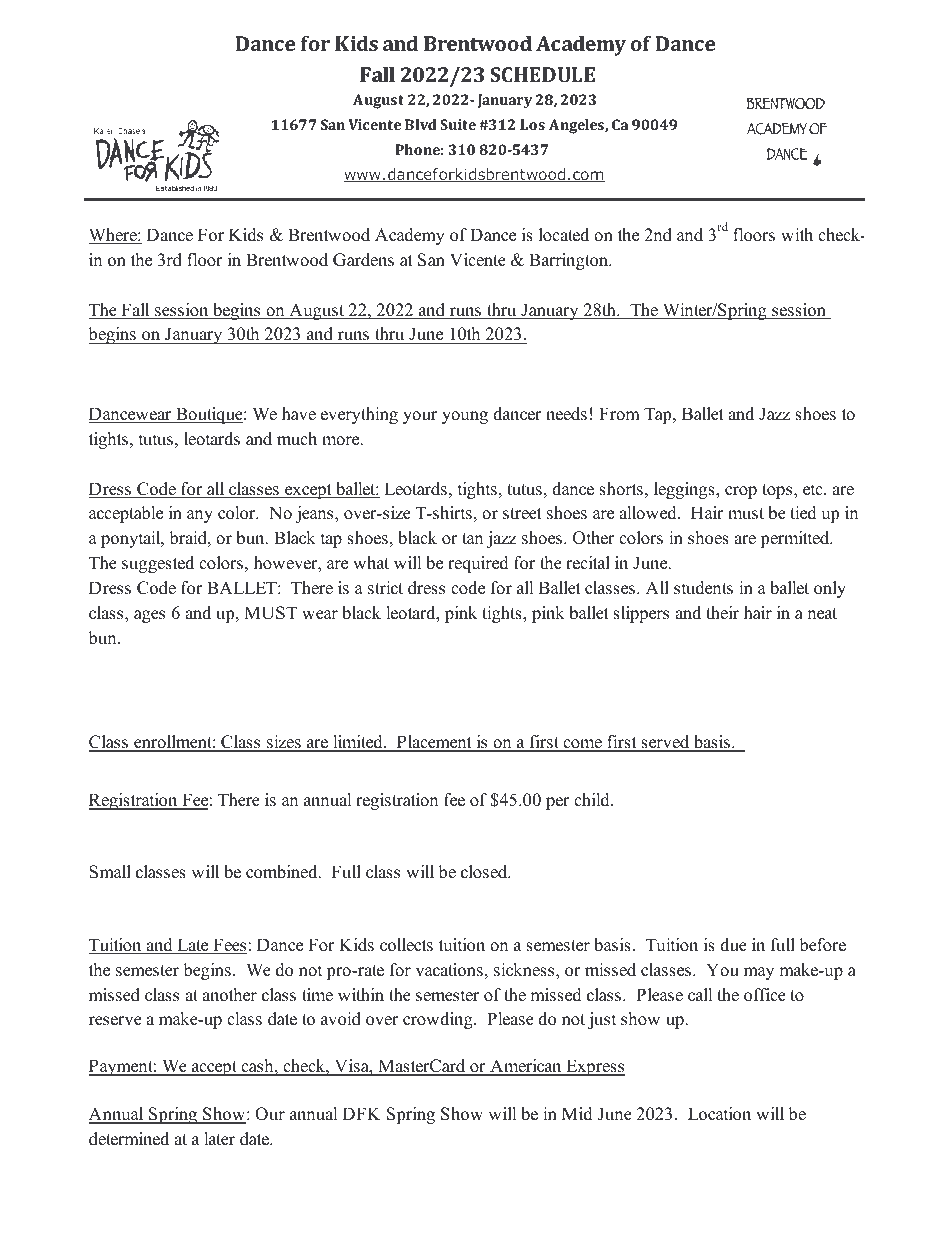 The image size is (952, 1233). Describe the element at coordinates (577, 126) in the screenshot. I see `Angeles` at that location.
